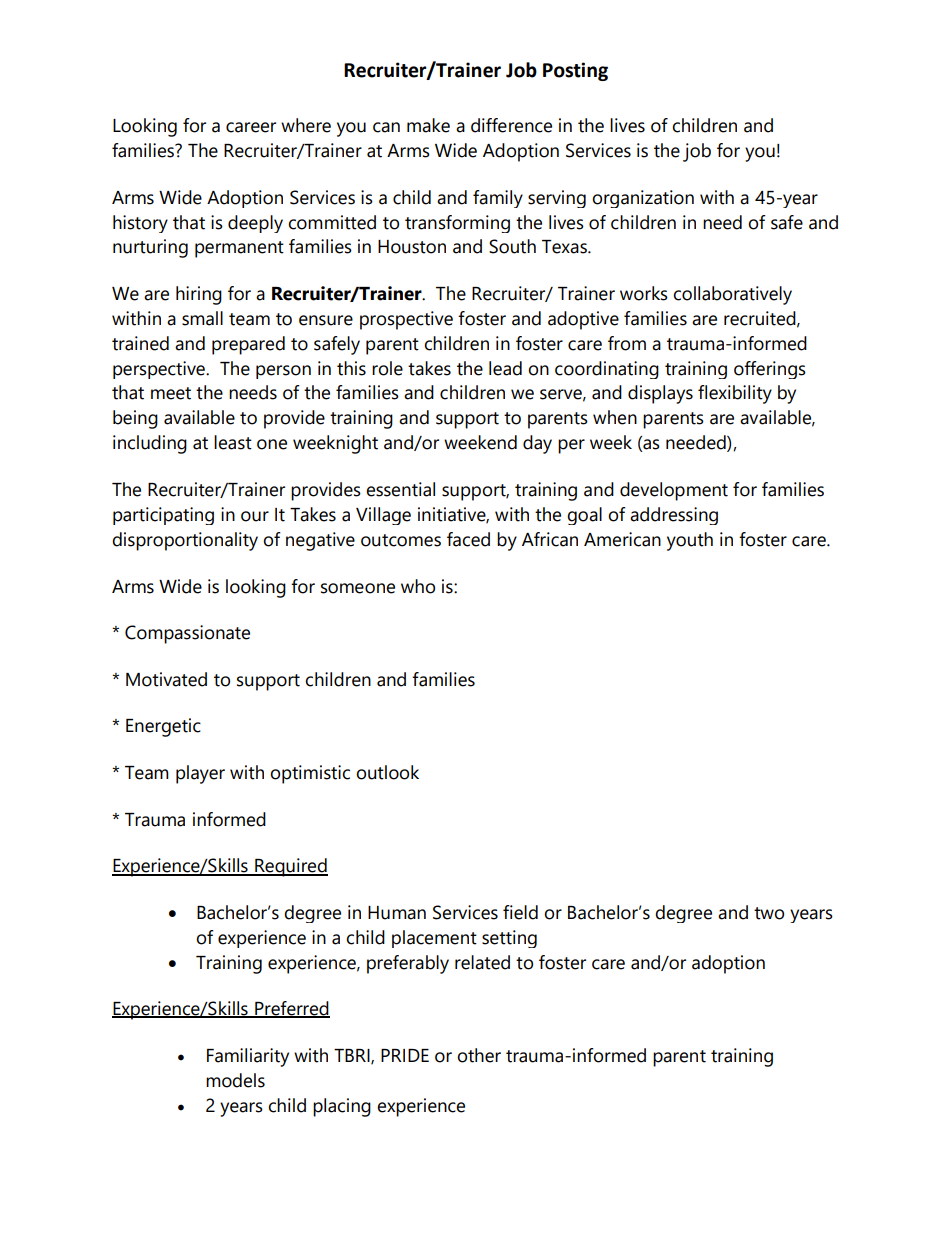 The image size is (952, 1233). Describe the element at coordinates (200, 774) in the screenshot. I see `player` at that location.
